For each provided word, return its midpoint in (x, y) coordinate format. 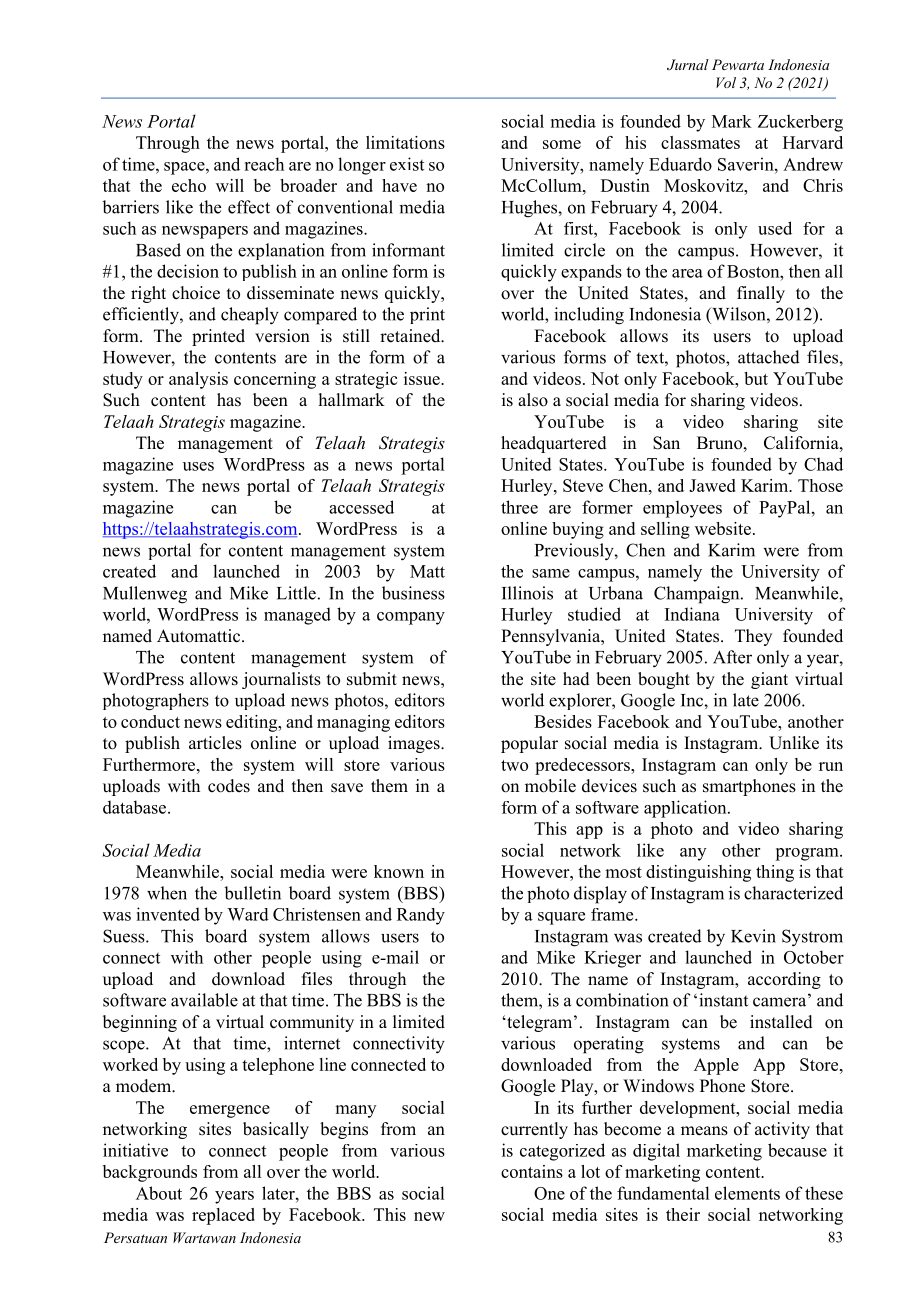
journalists (281, 680)
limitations (405, 142)
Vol (726, 82)
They (753, 637)
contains (532, 1171)
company (411, 618)
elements (747, 1193)
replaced (223, 1216)
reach (264, 164)
